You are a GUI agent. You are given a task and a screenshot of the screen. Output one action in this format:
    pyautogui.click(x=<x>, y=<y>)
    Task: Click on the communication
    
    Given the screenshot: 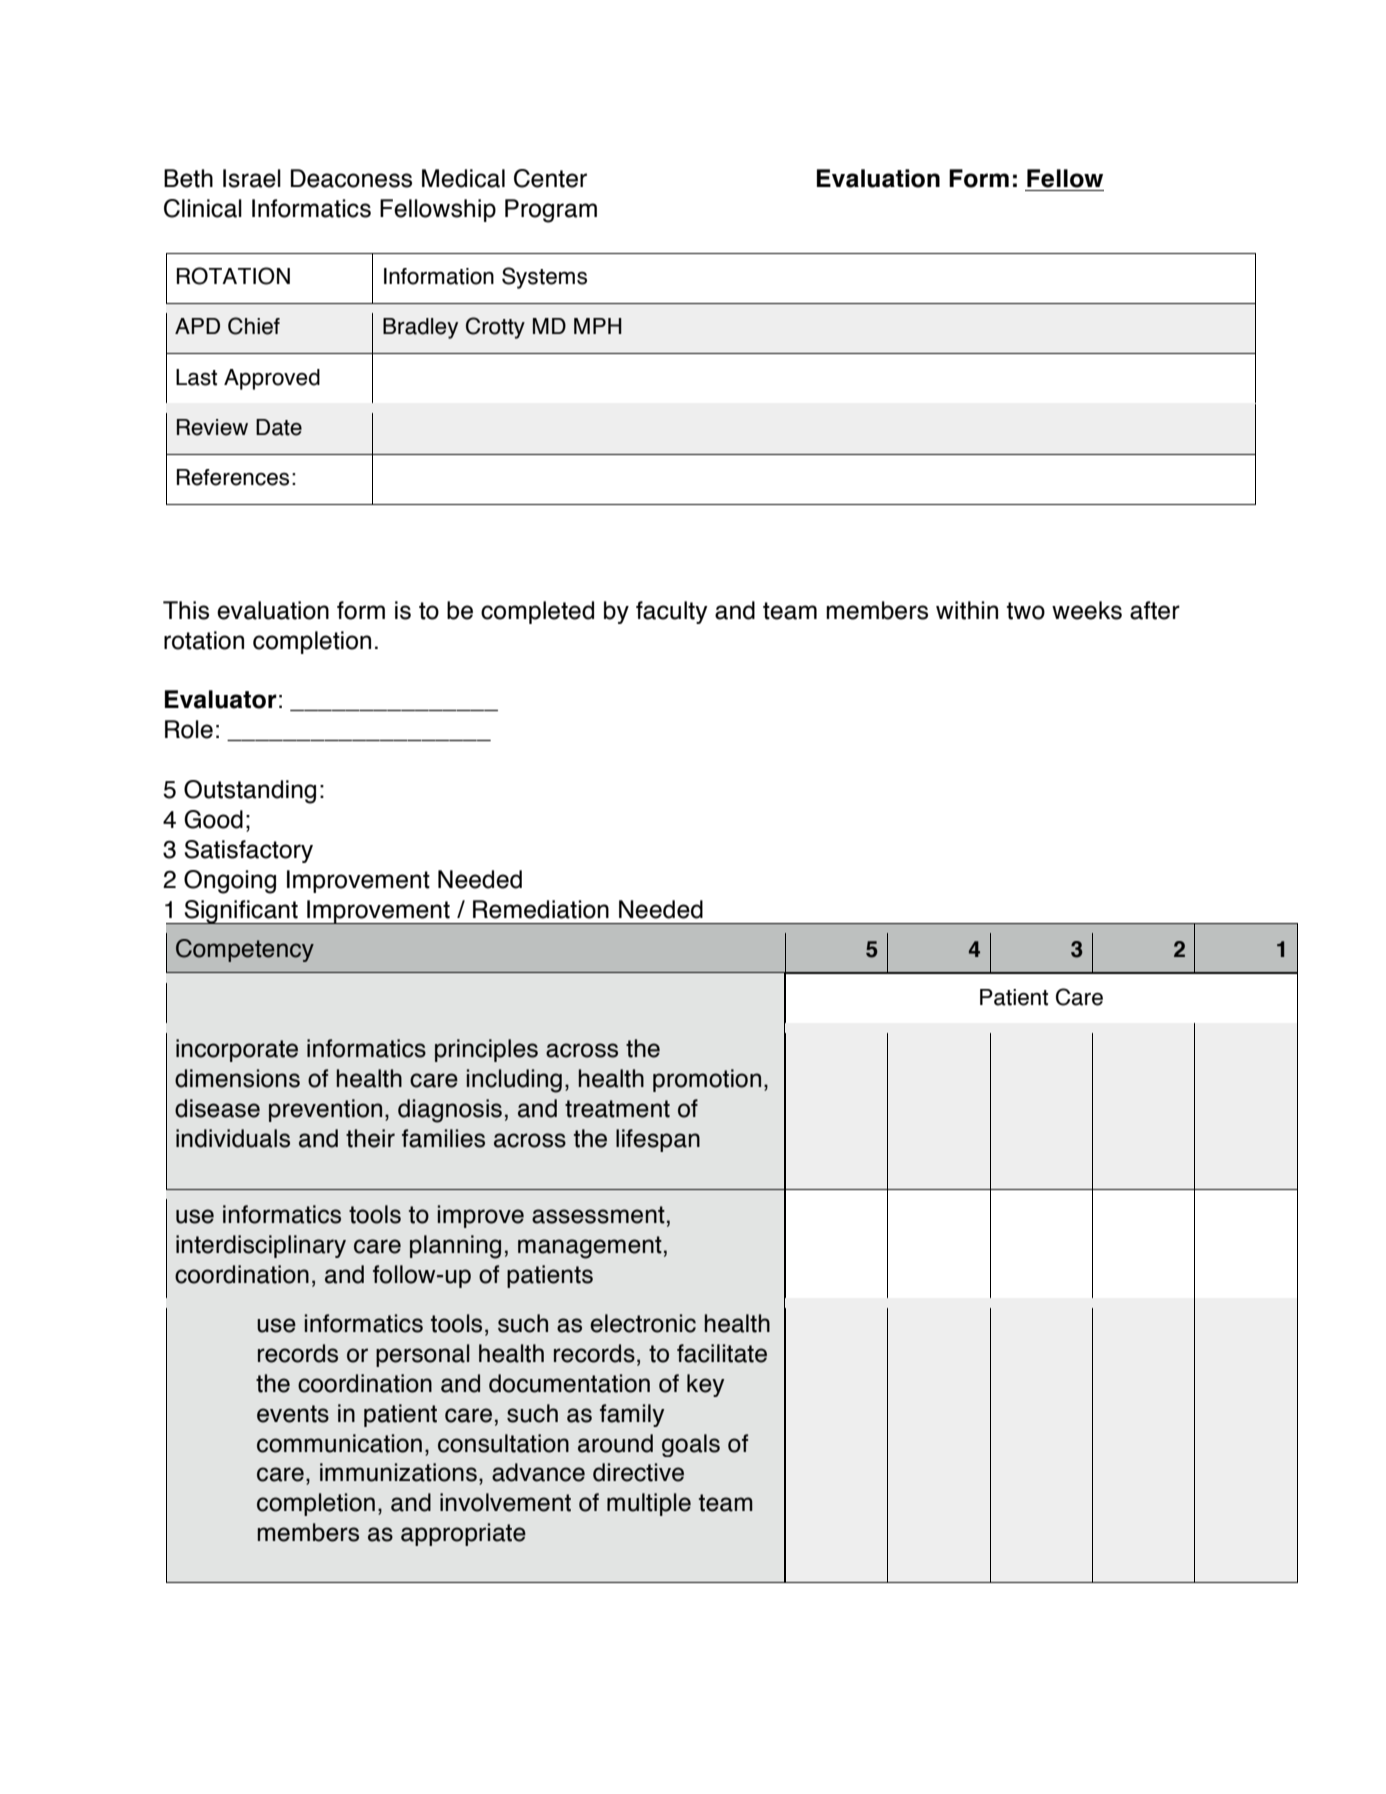 What is the action you would take?
    pyautogui.click(x=339, y=1443)
